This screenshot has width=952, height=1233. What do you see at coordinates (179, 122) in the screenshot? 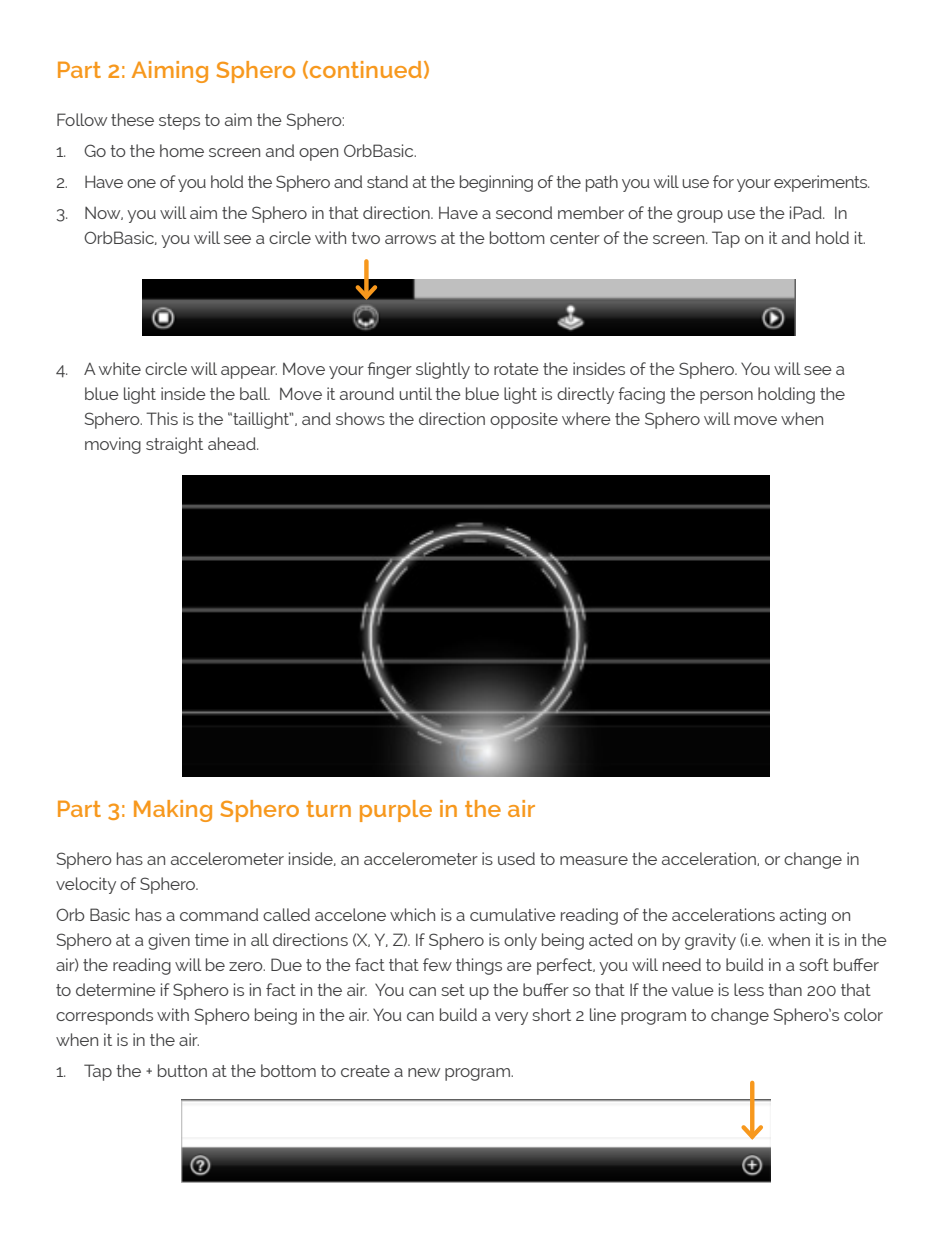
I see `steps` at bounding box center [179, 122].
